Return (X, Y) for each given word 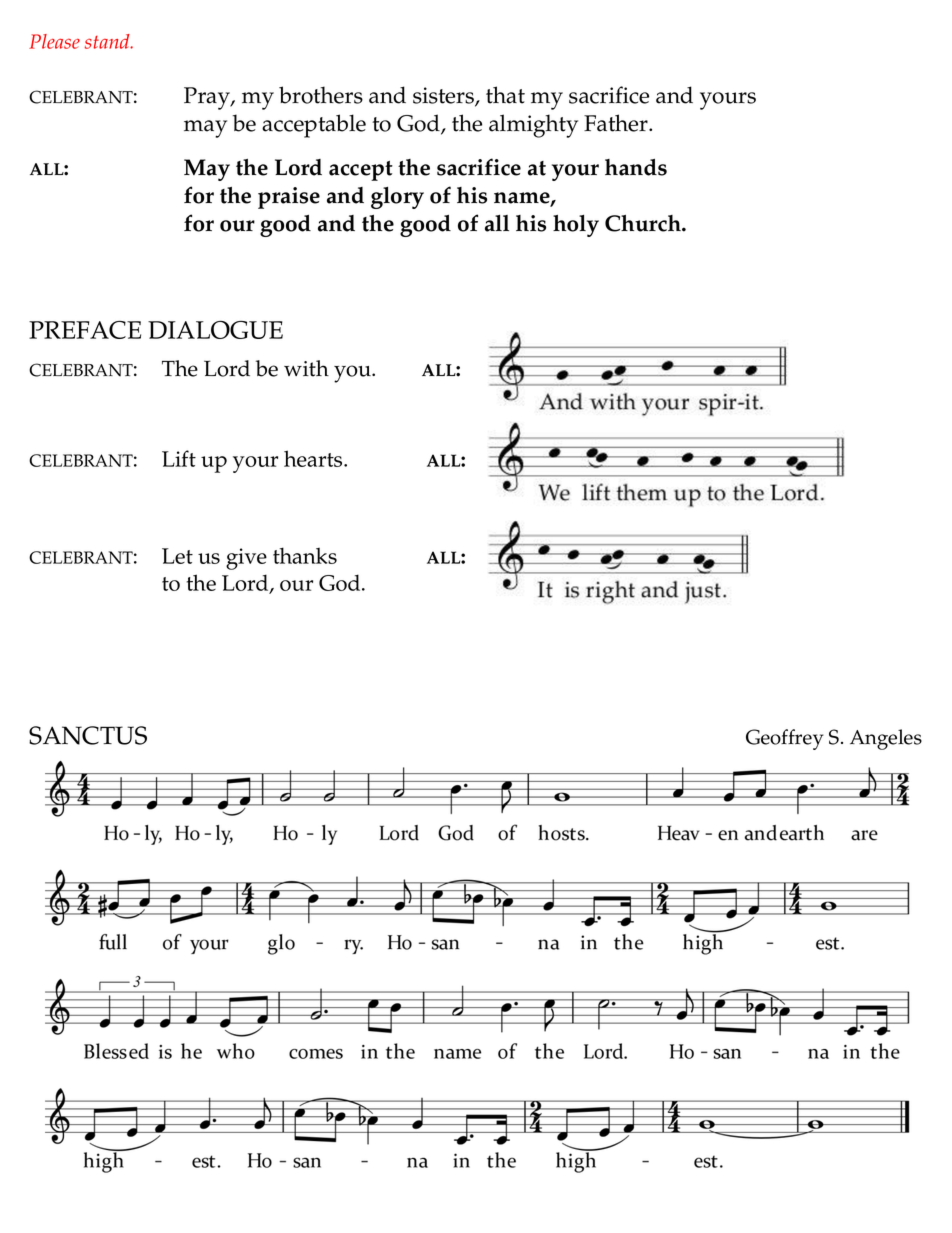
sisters (444, 96)
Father (617, 123)
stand (108, 41)
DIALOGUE (215, 330)
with (306, 368)
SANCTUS (88, 735)
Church (644, 223)
